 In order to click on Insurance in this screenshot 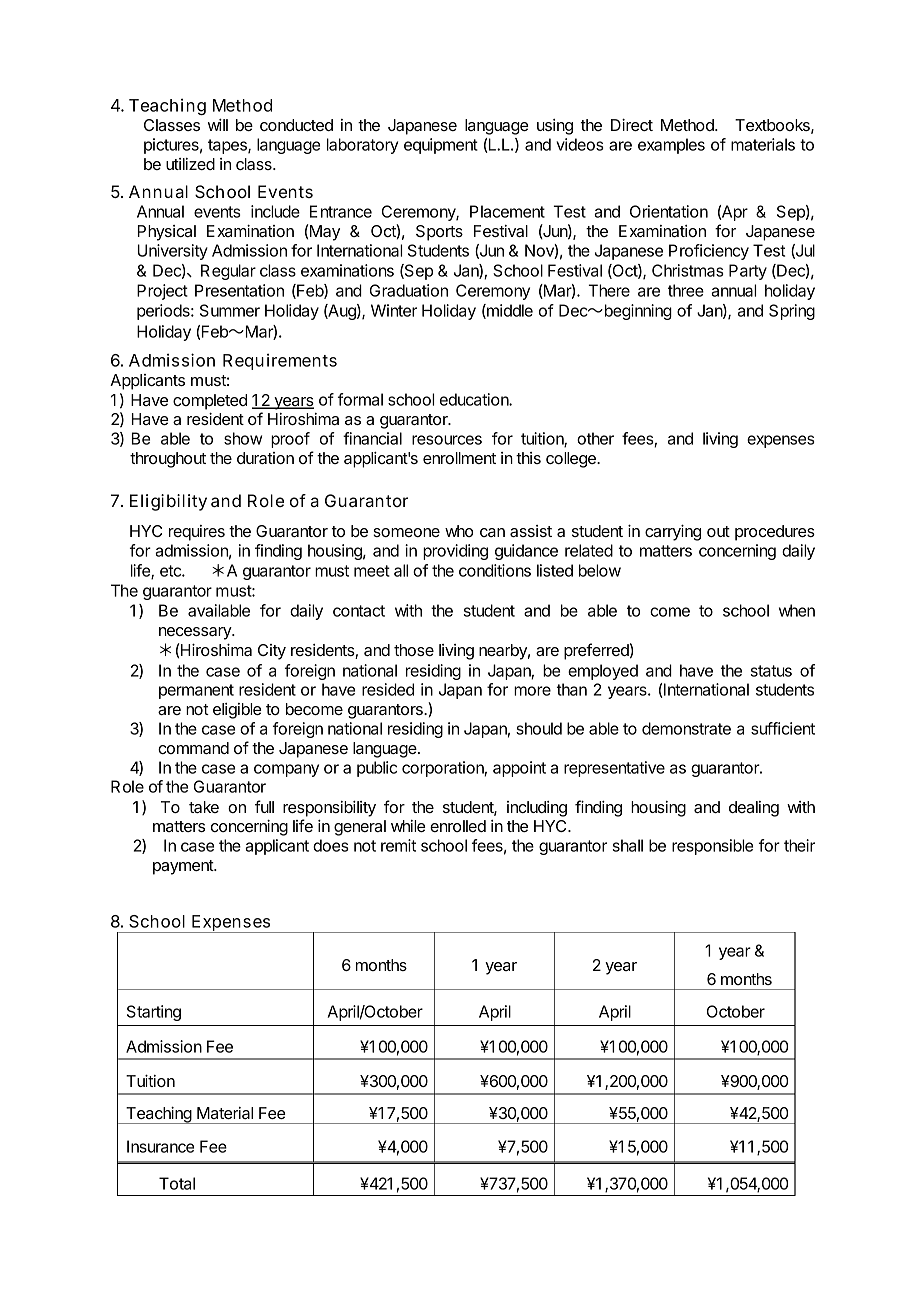, I will do `click(160, 1146)`.
